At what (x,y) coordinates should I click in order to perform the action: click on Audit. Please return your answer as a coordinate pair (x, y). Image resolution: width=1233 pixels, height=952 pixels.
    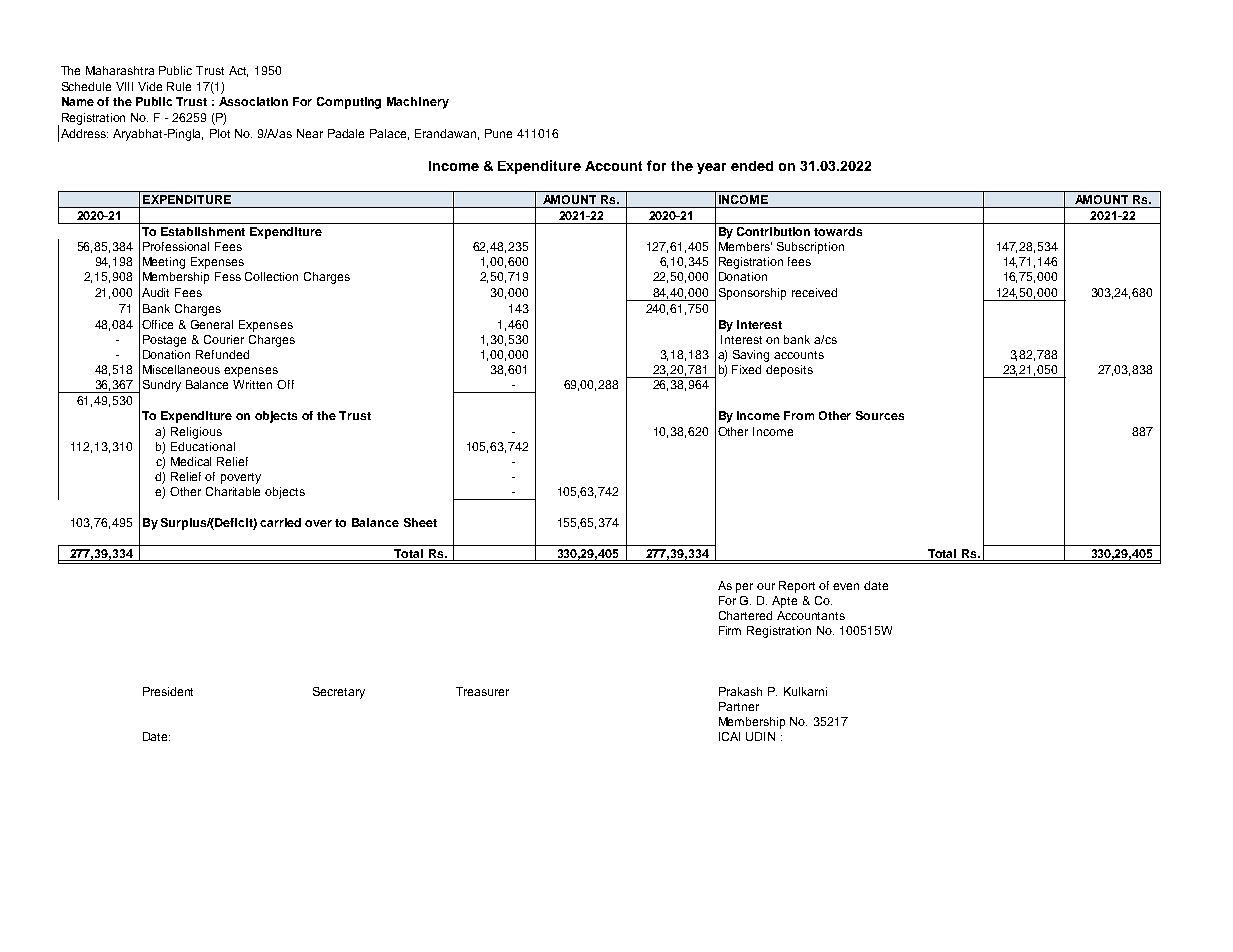
    Looking at the image, I should click on (155, 292).
